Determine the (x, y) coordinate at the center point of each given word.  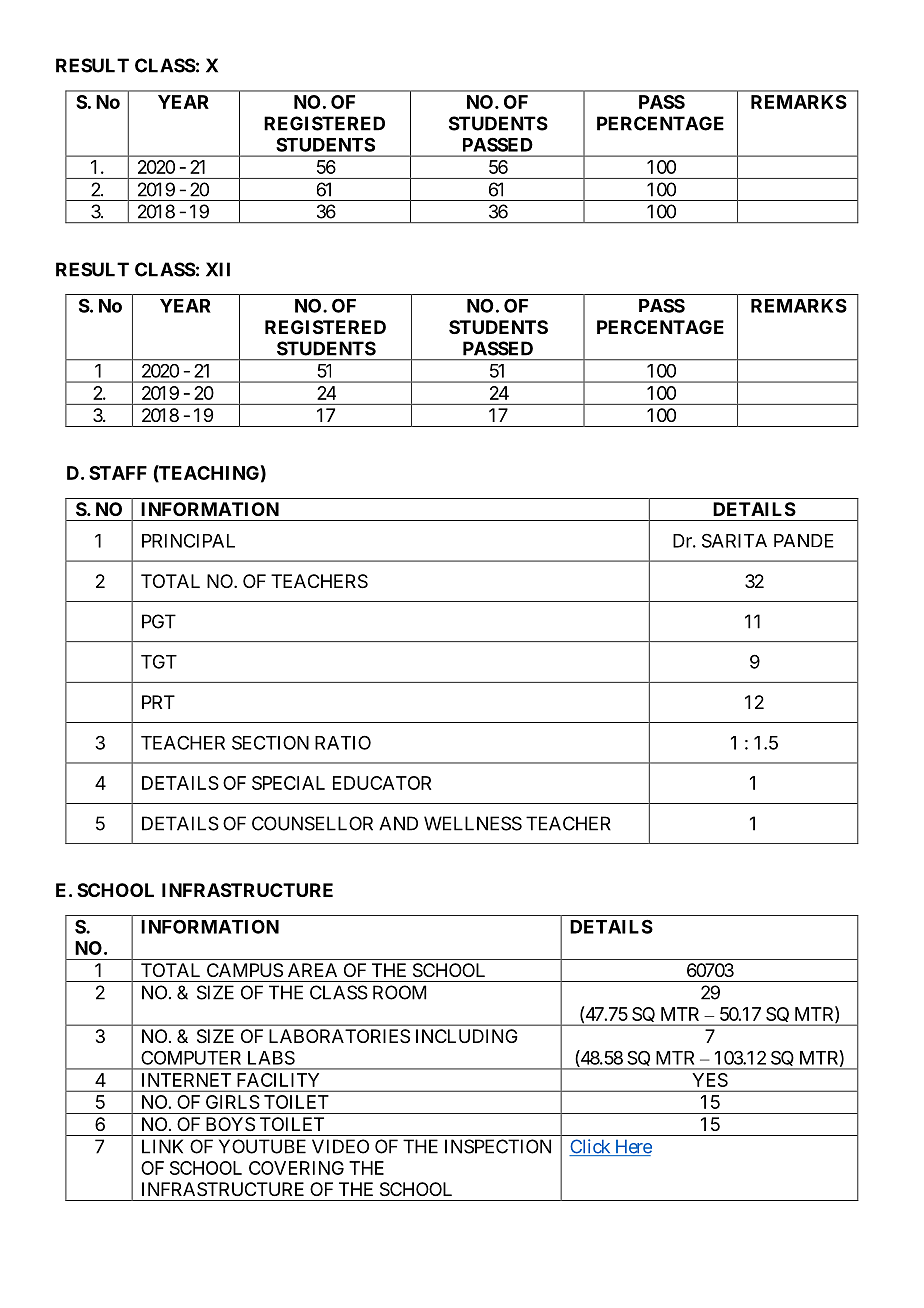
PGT (159, 621)
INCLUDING (467, 1036)
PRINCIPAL (188, 541)
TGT (159, 662)
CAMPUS (245, 970)
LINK (162, 1146)
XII (218, 269)
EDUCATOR (382, 783)
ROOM (399, 992)
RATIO (343, 742)
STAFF (118, 473)
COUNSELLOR (312, 823)
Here (632, 1148)
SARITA (734, 540)
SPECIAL (288, 783)
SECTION (270, 742)
